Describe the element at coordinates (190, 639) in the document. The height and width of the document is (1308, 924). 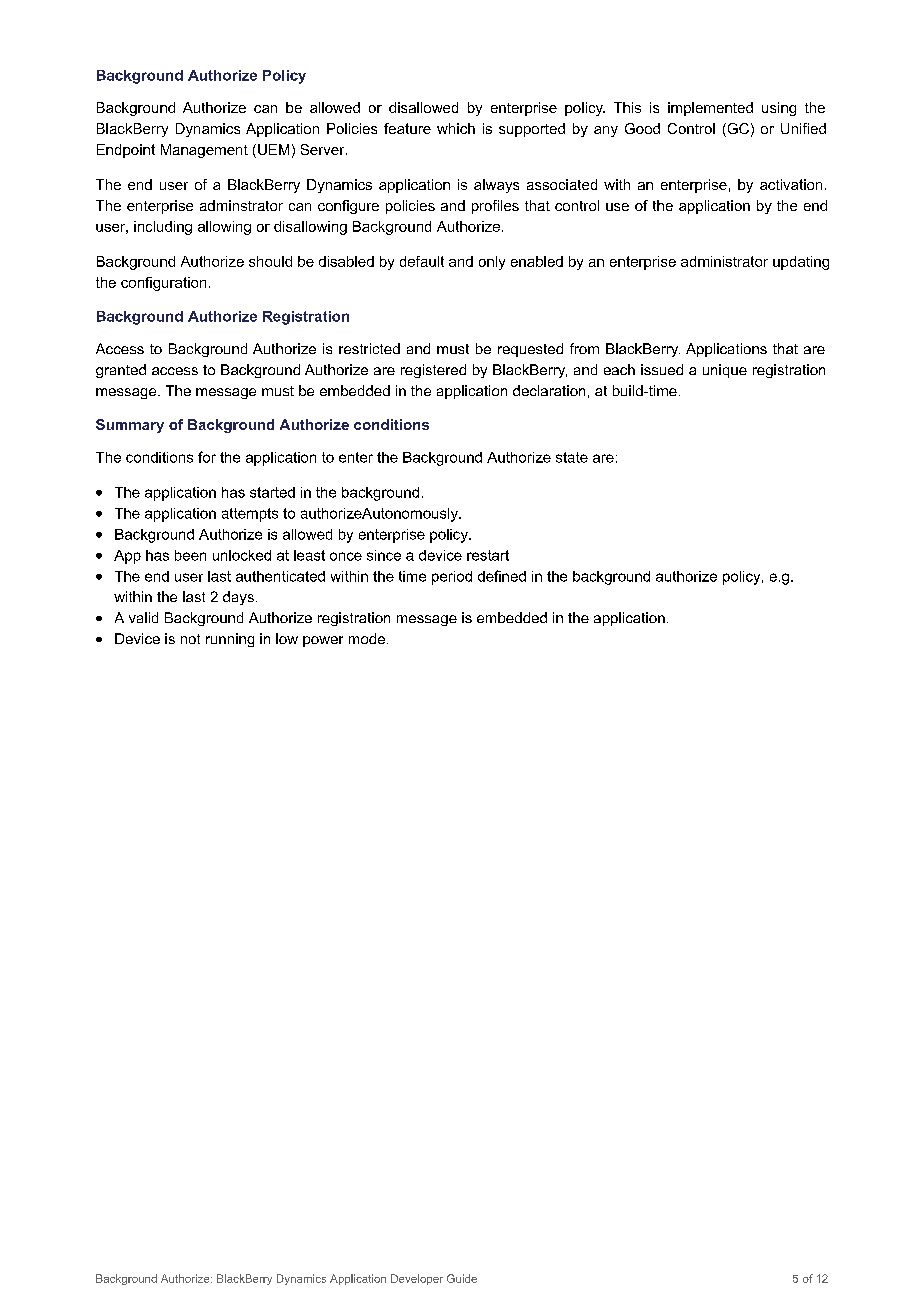
I see `not` at that location.
